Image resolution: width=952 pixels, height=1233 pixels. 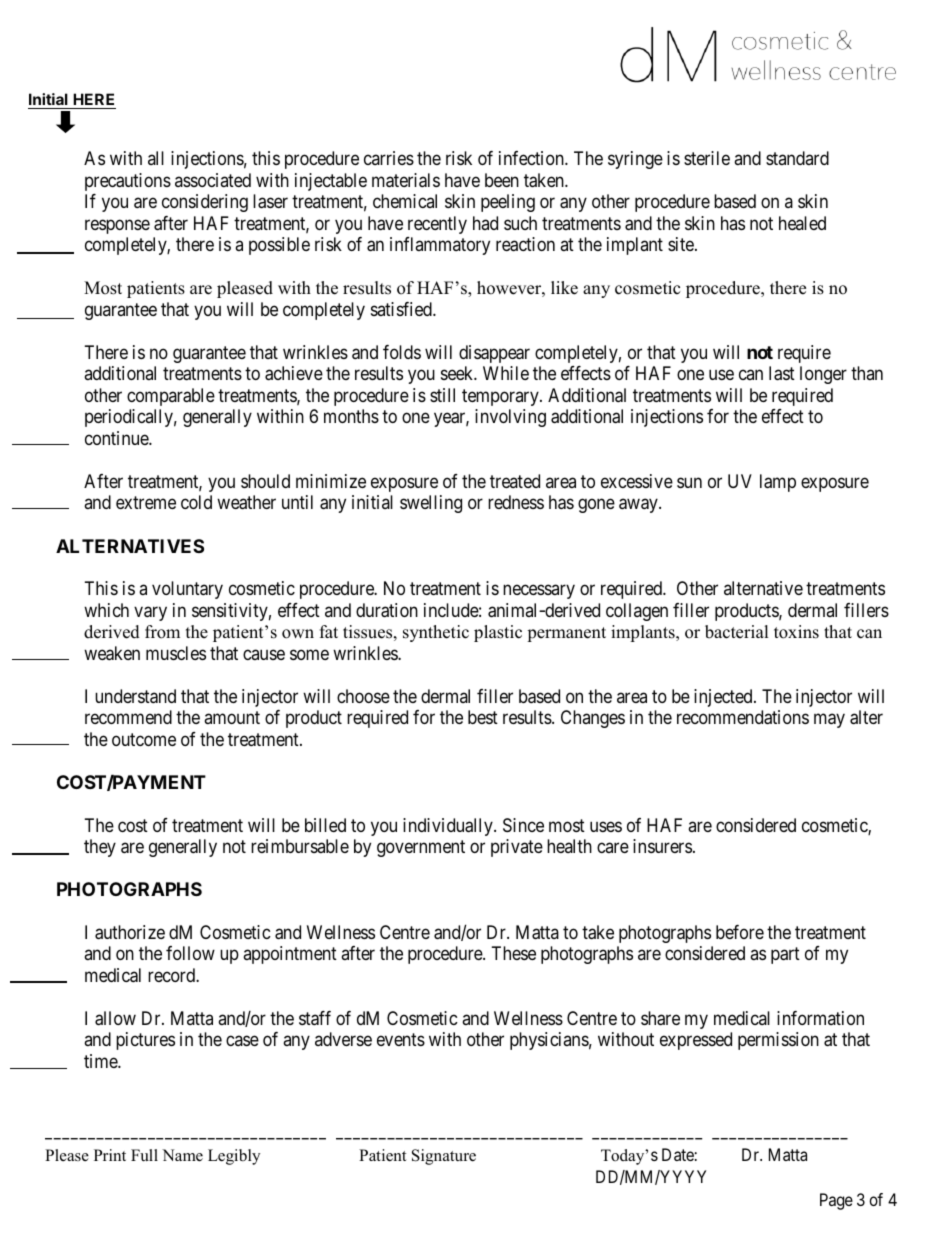 I want to click on considering, so click(x=205, y=203).
